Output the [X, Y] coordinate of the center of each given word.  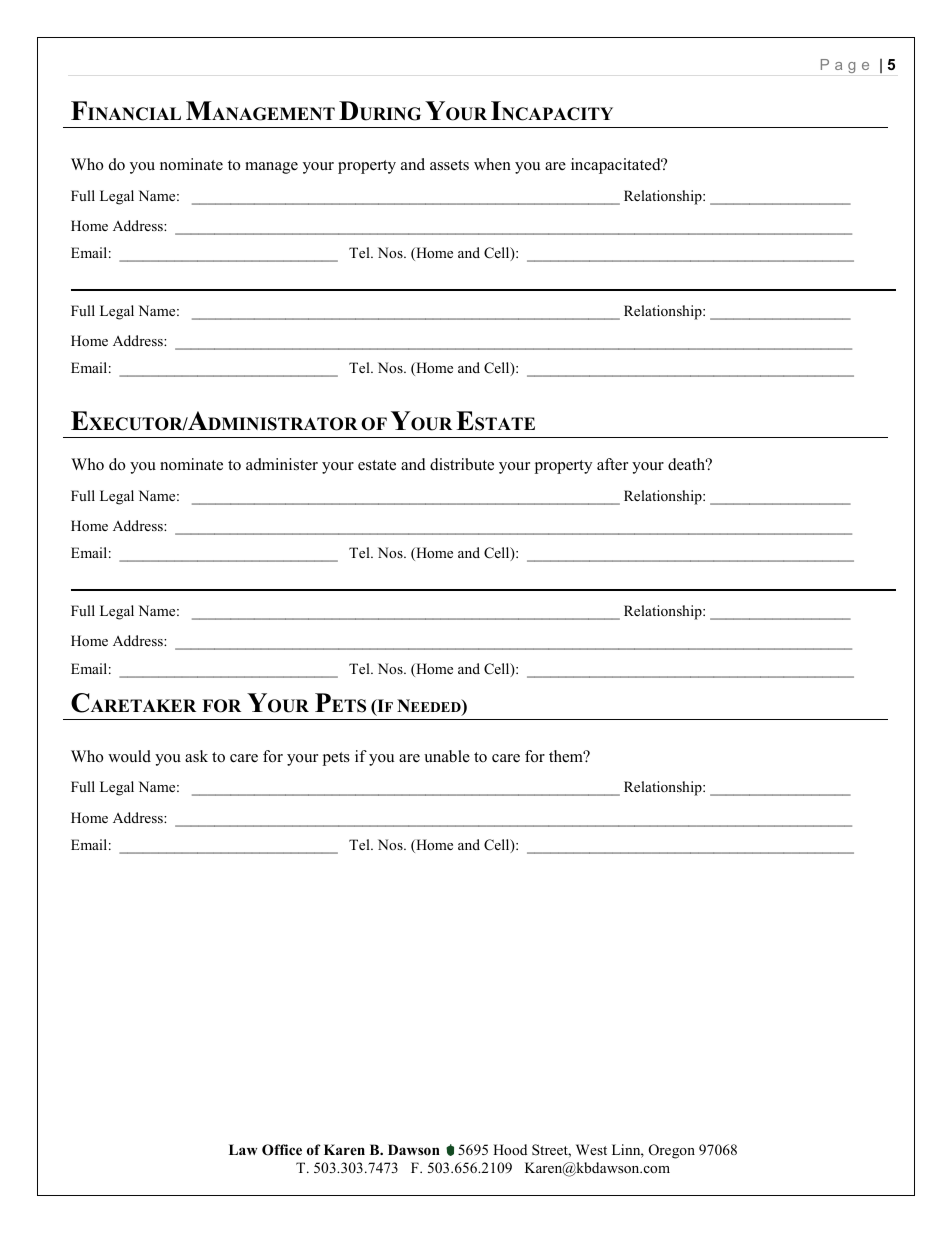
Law [243, 1149]
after [612, 464]
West [591, 1149]
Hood [510, 1149]
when [492, 164]
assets [449, 165]
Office [282, 1150]
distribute [462, 464]
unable [447, 756]
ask [196, 756]
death [688, 464]
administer [282, 464]
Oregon [672, 1151]
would [129, 756]
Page [845, 66]
